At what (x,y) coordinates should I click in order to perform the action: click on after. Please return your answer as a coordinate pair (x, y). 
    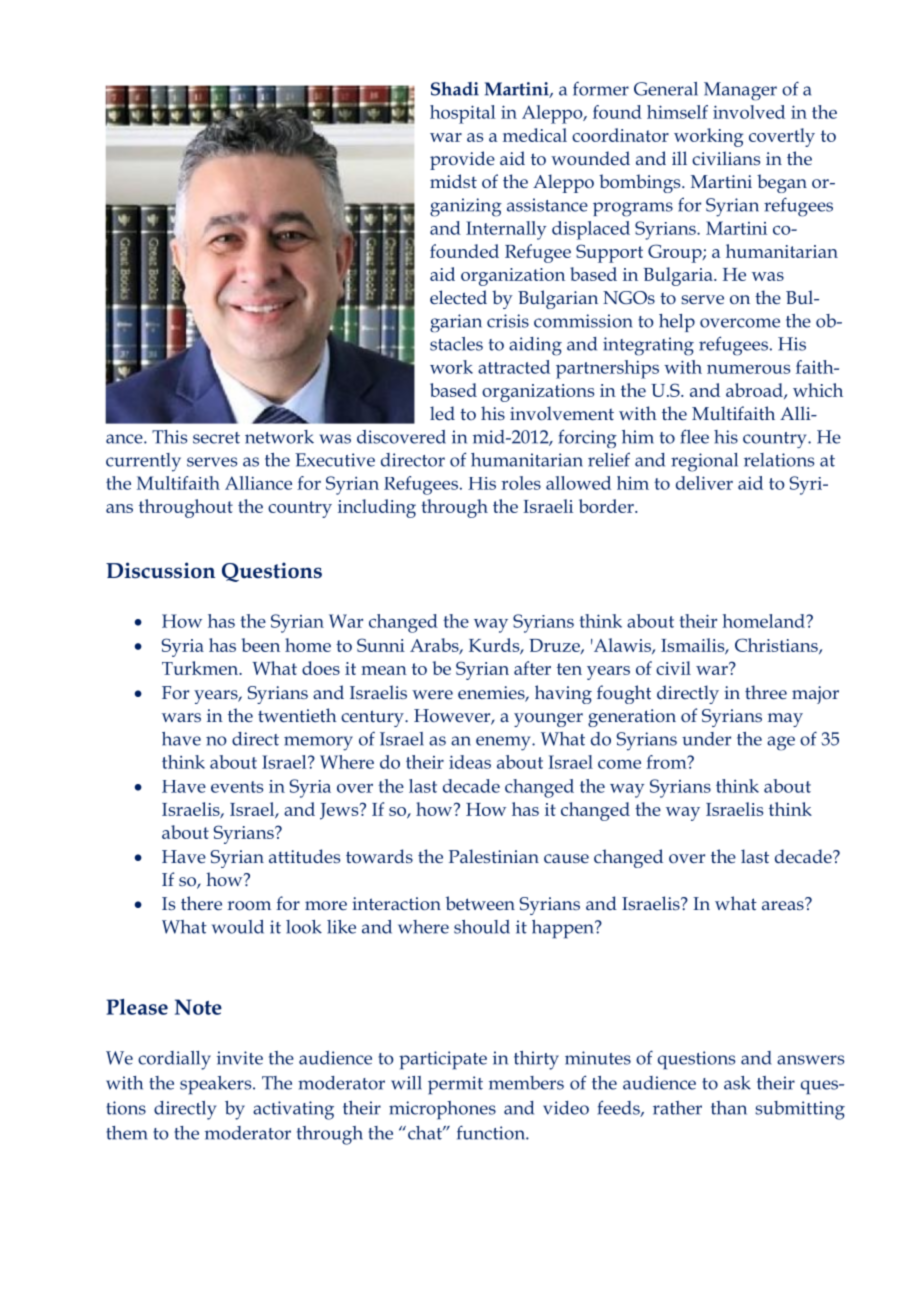
    Looking at the image, I should click on (532, 668).
